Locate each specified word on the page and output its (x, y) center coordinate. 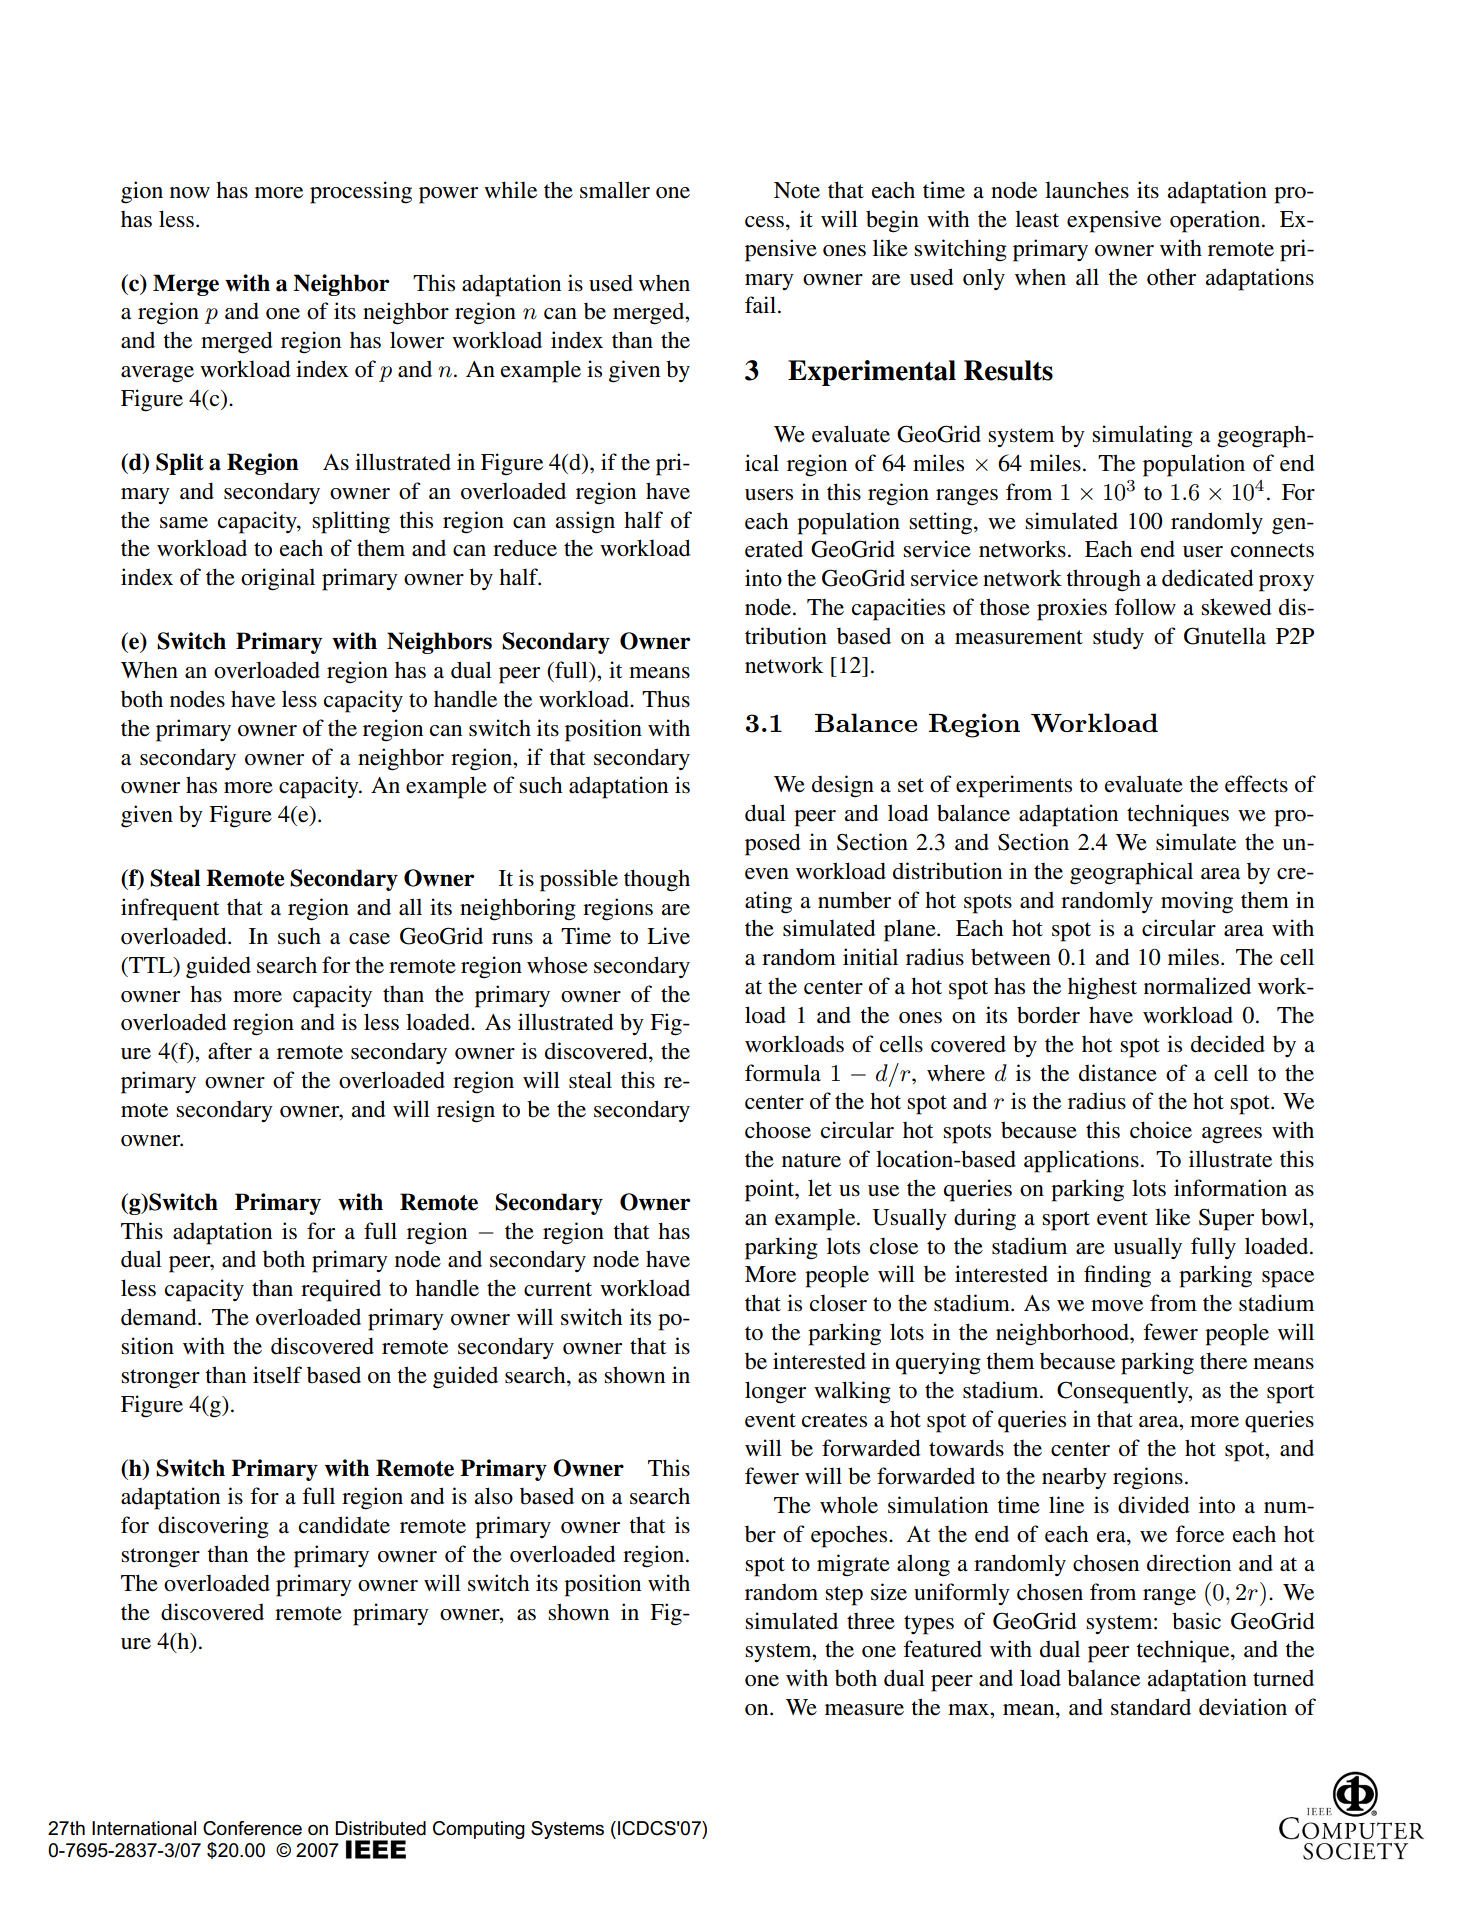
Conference (252, 1828)
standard (1151, 1707)
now (190, 193)
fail (762, 305)
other (1171, 277)
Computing (479, 1830)
